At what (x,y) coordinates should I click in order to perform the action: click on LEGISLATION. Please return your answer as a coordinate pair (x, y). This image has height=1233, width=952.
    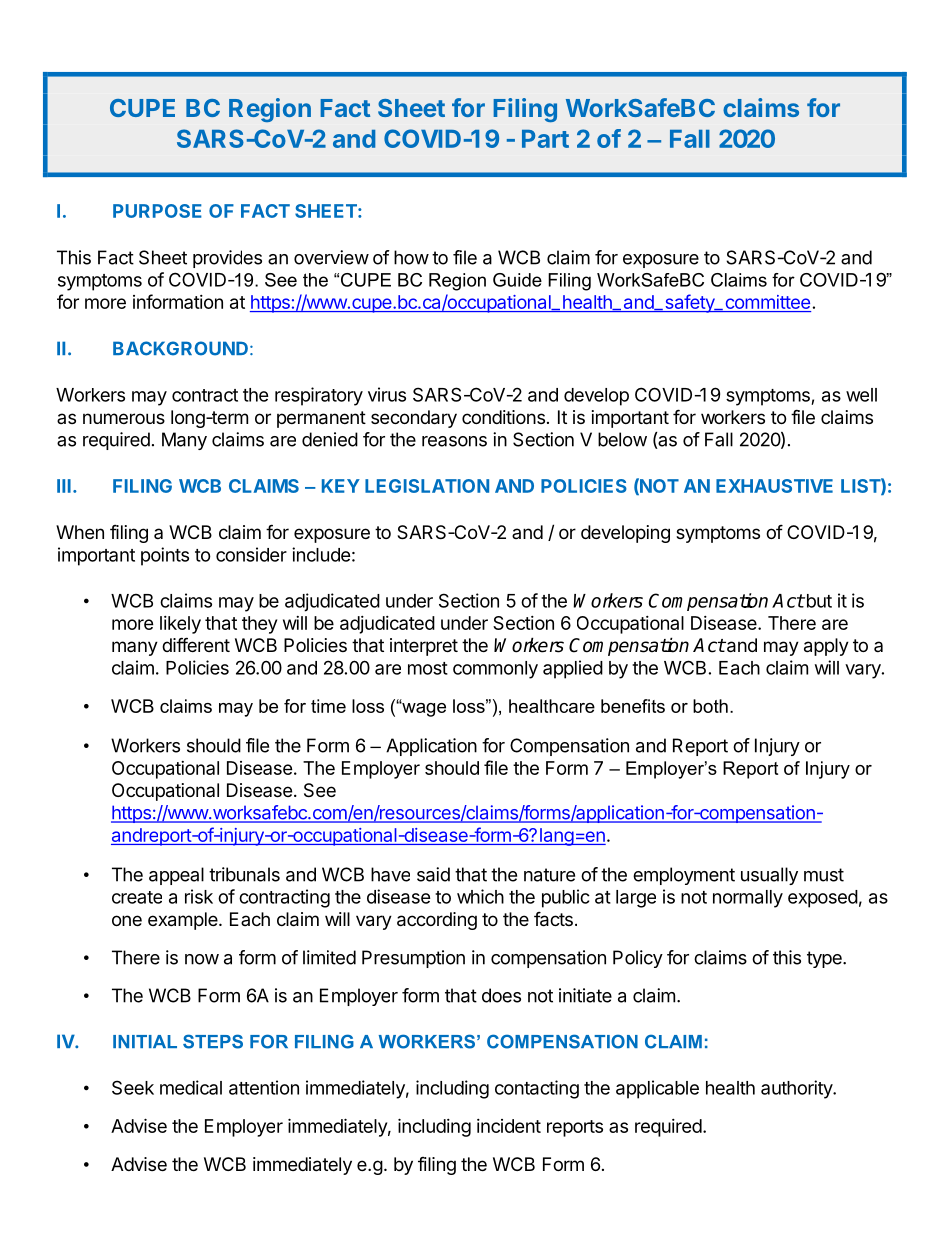
    Looking at the image, I should click on (427, 486).
